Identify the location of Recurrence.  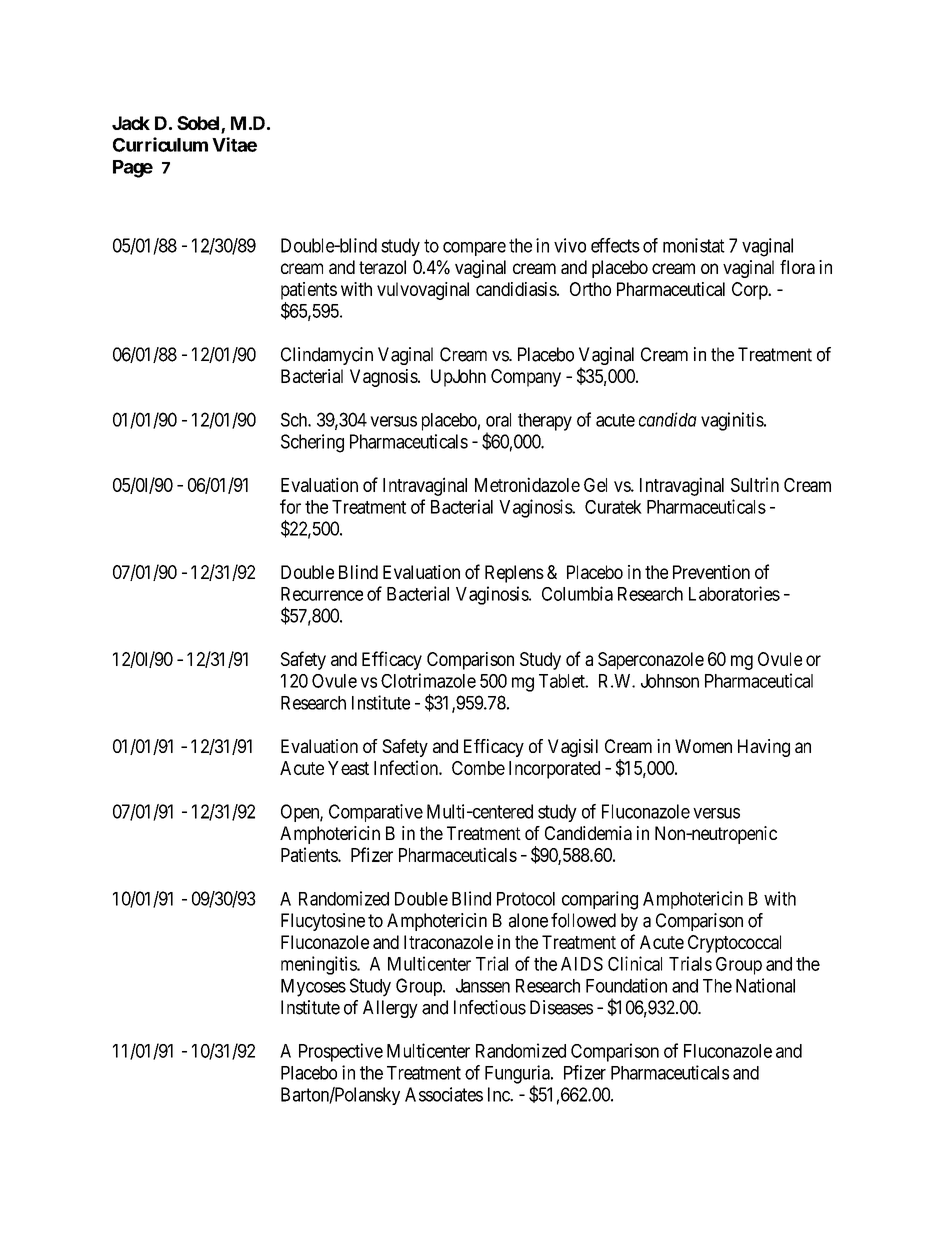
(322, 594).
